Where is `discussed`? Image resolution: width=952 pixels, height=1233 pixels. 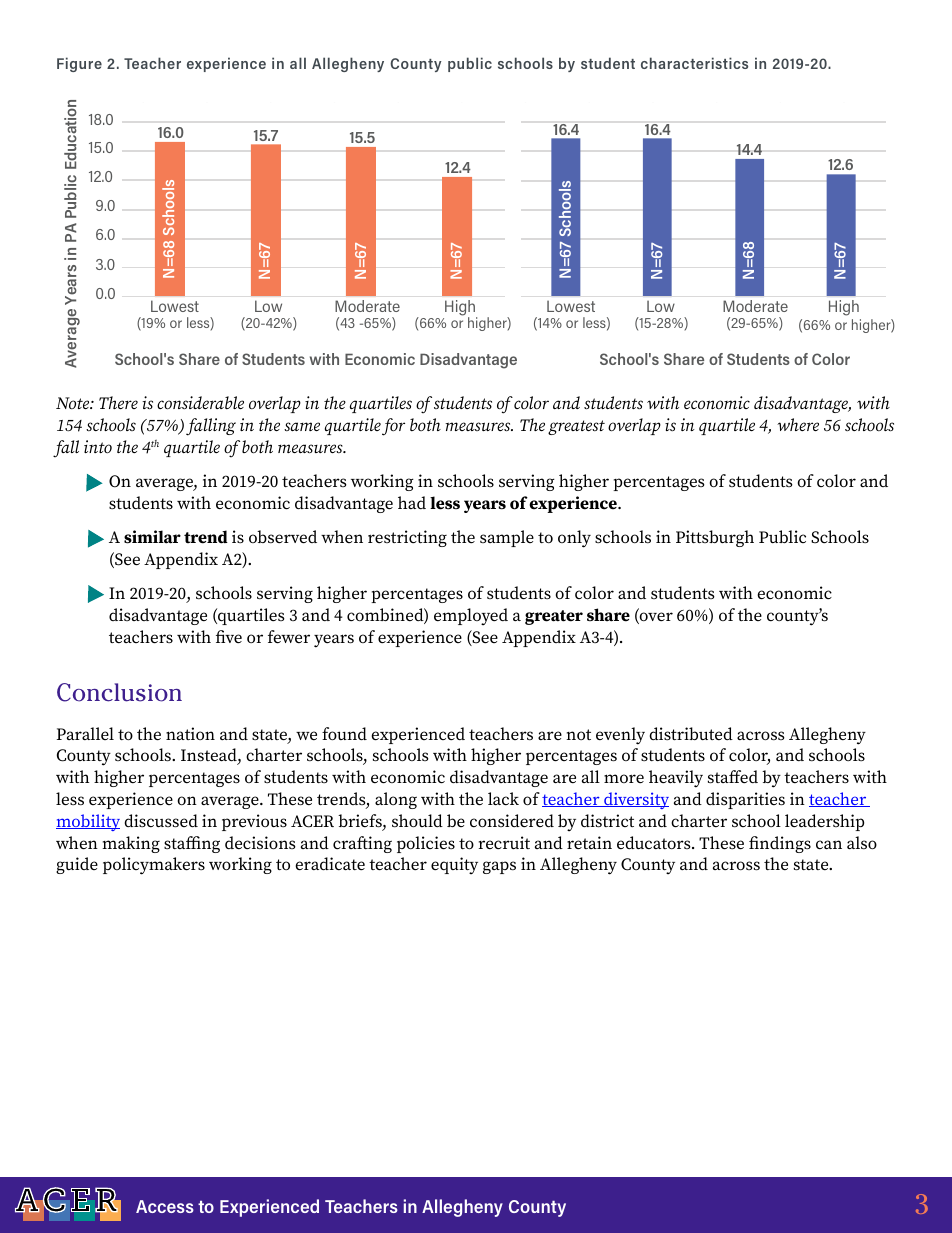 discussed is located at coordinates (161, 821).
